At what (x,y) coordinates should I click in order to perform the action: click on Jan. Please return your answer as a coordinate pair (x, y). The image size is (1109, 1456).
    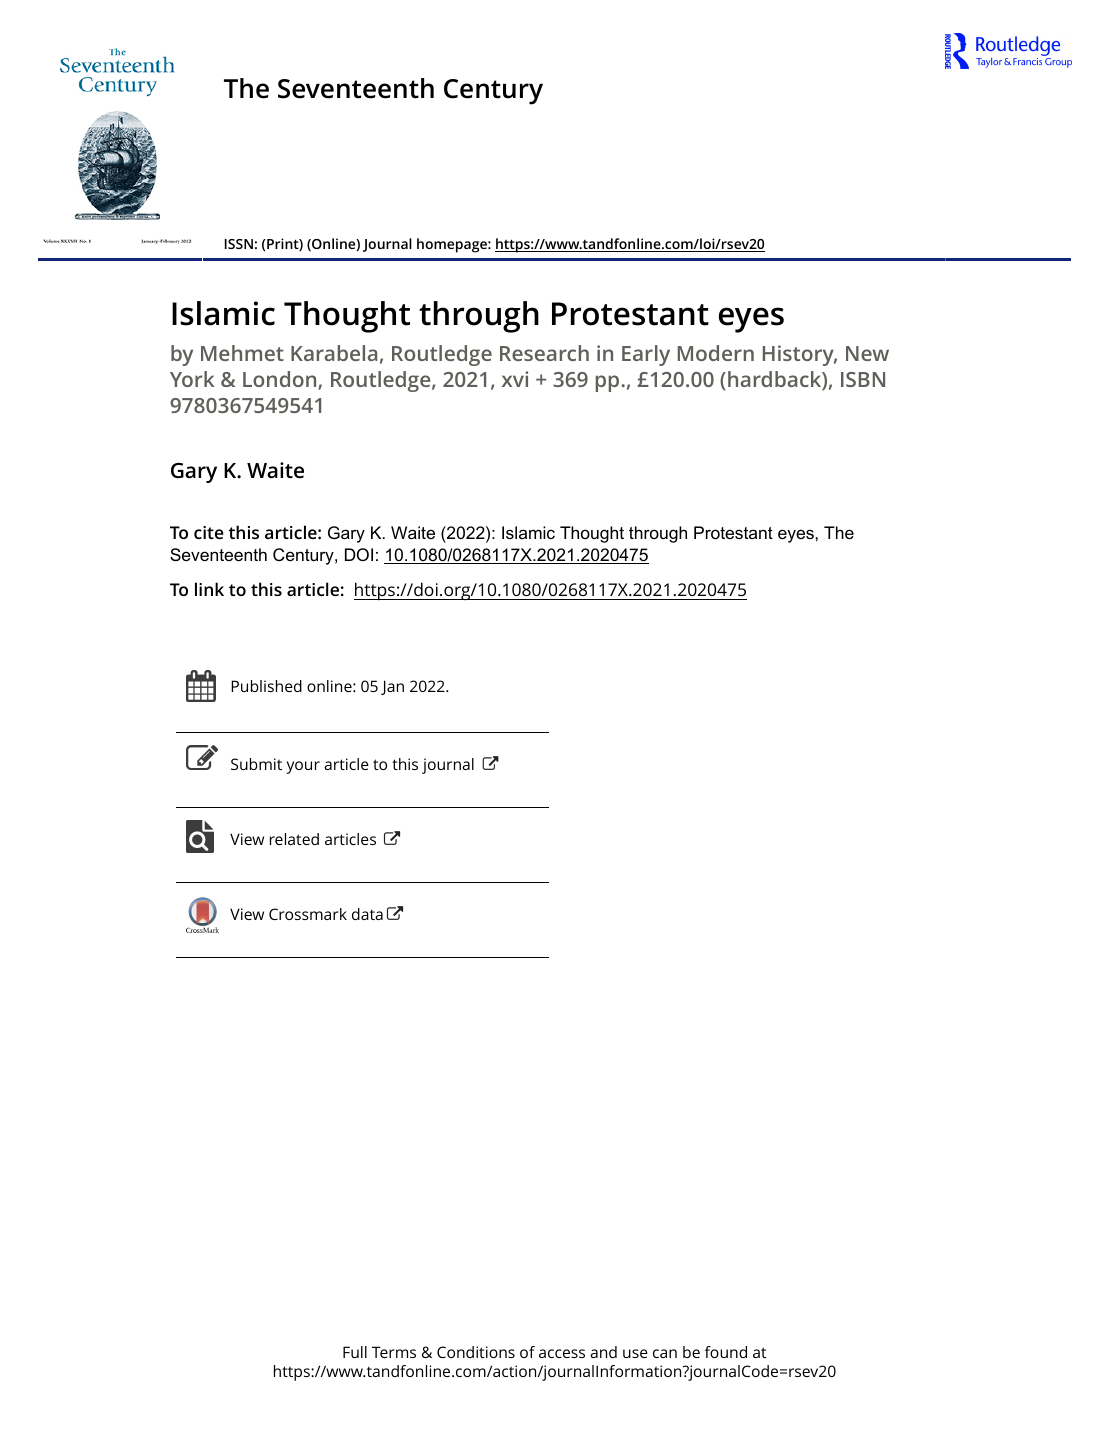
    Looking at the image, I should click on (392, 687).
